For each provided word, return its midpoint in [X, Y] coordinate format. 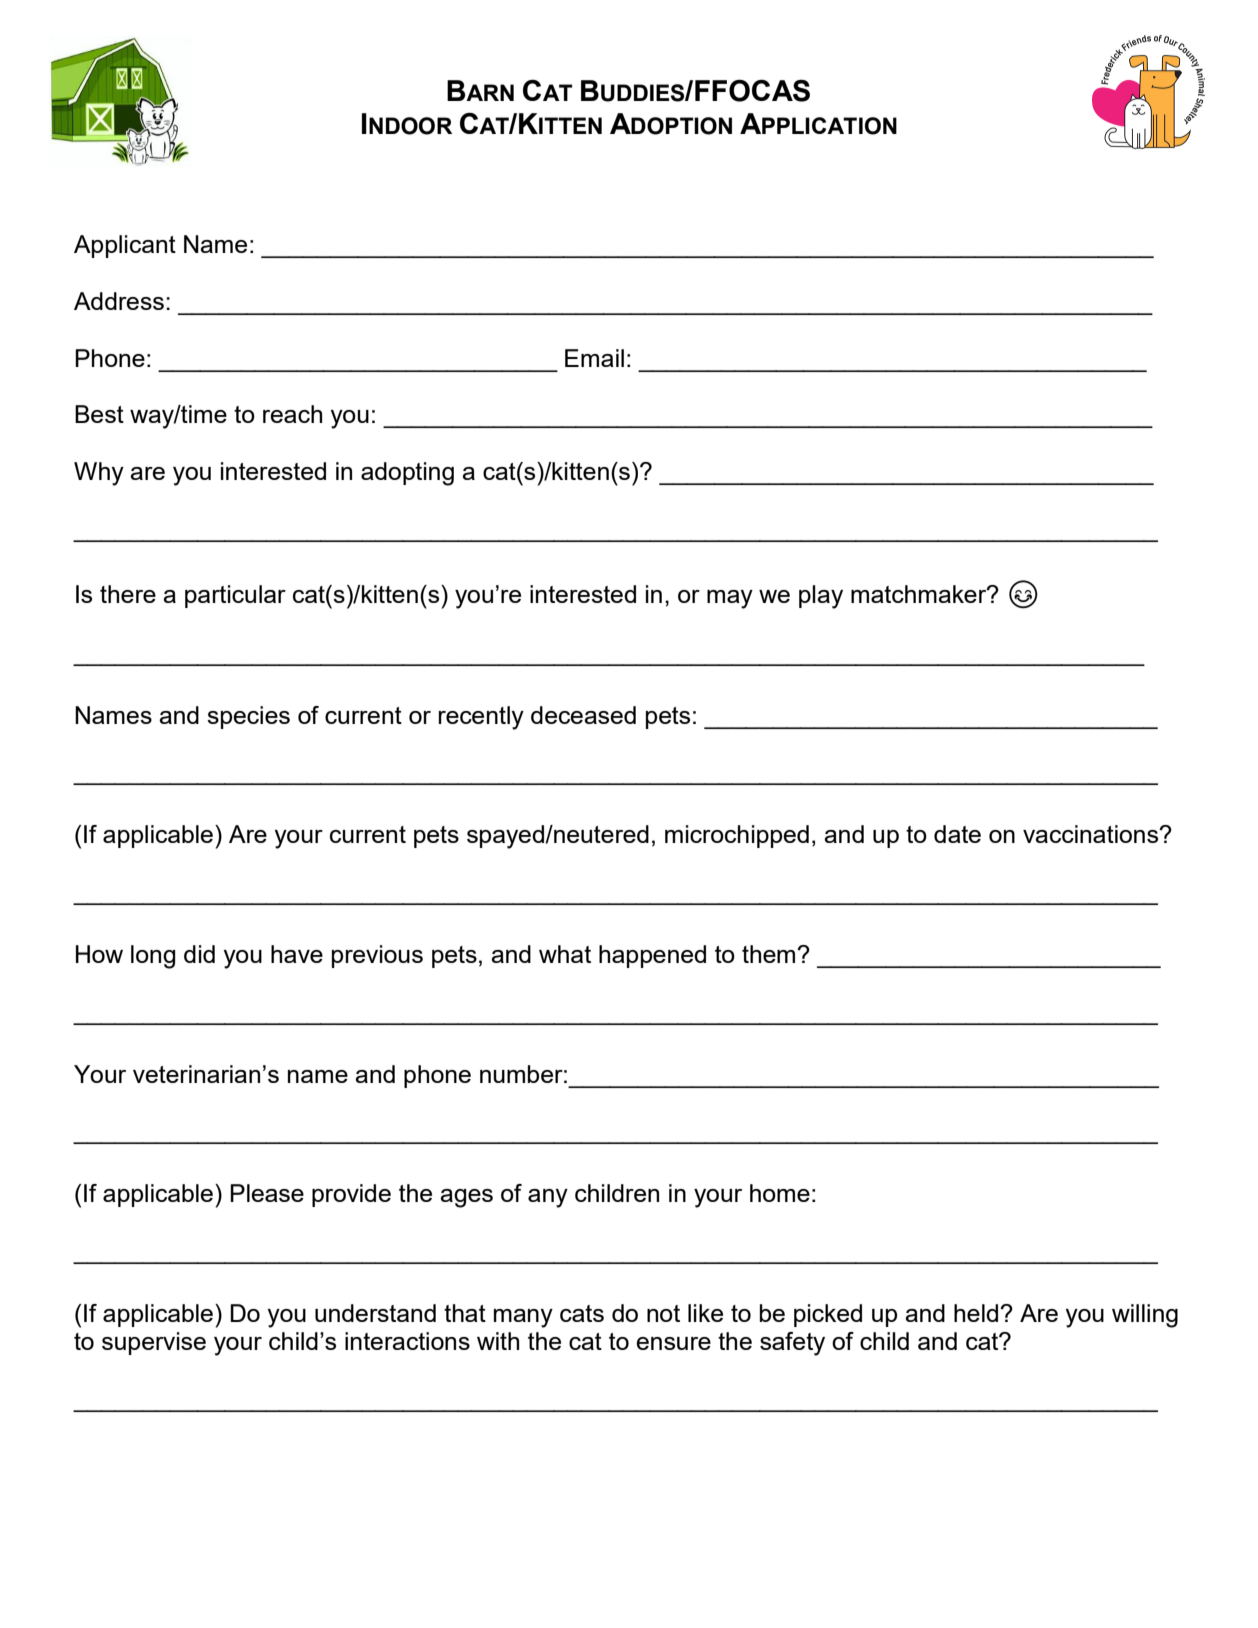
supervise [154, 1343]
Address [119, 301]
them [770, 954]
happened [652, 956]
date [957, 834]
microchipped [737, 836]
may [730, 599]
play [821, 597]
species [248, 717]
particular [235, 596]
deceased [583, 715]
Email [594, 358]
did [199, 954]
